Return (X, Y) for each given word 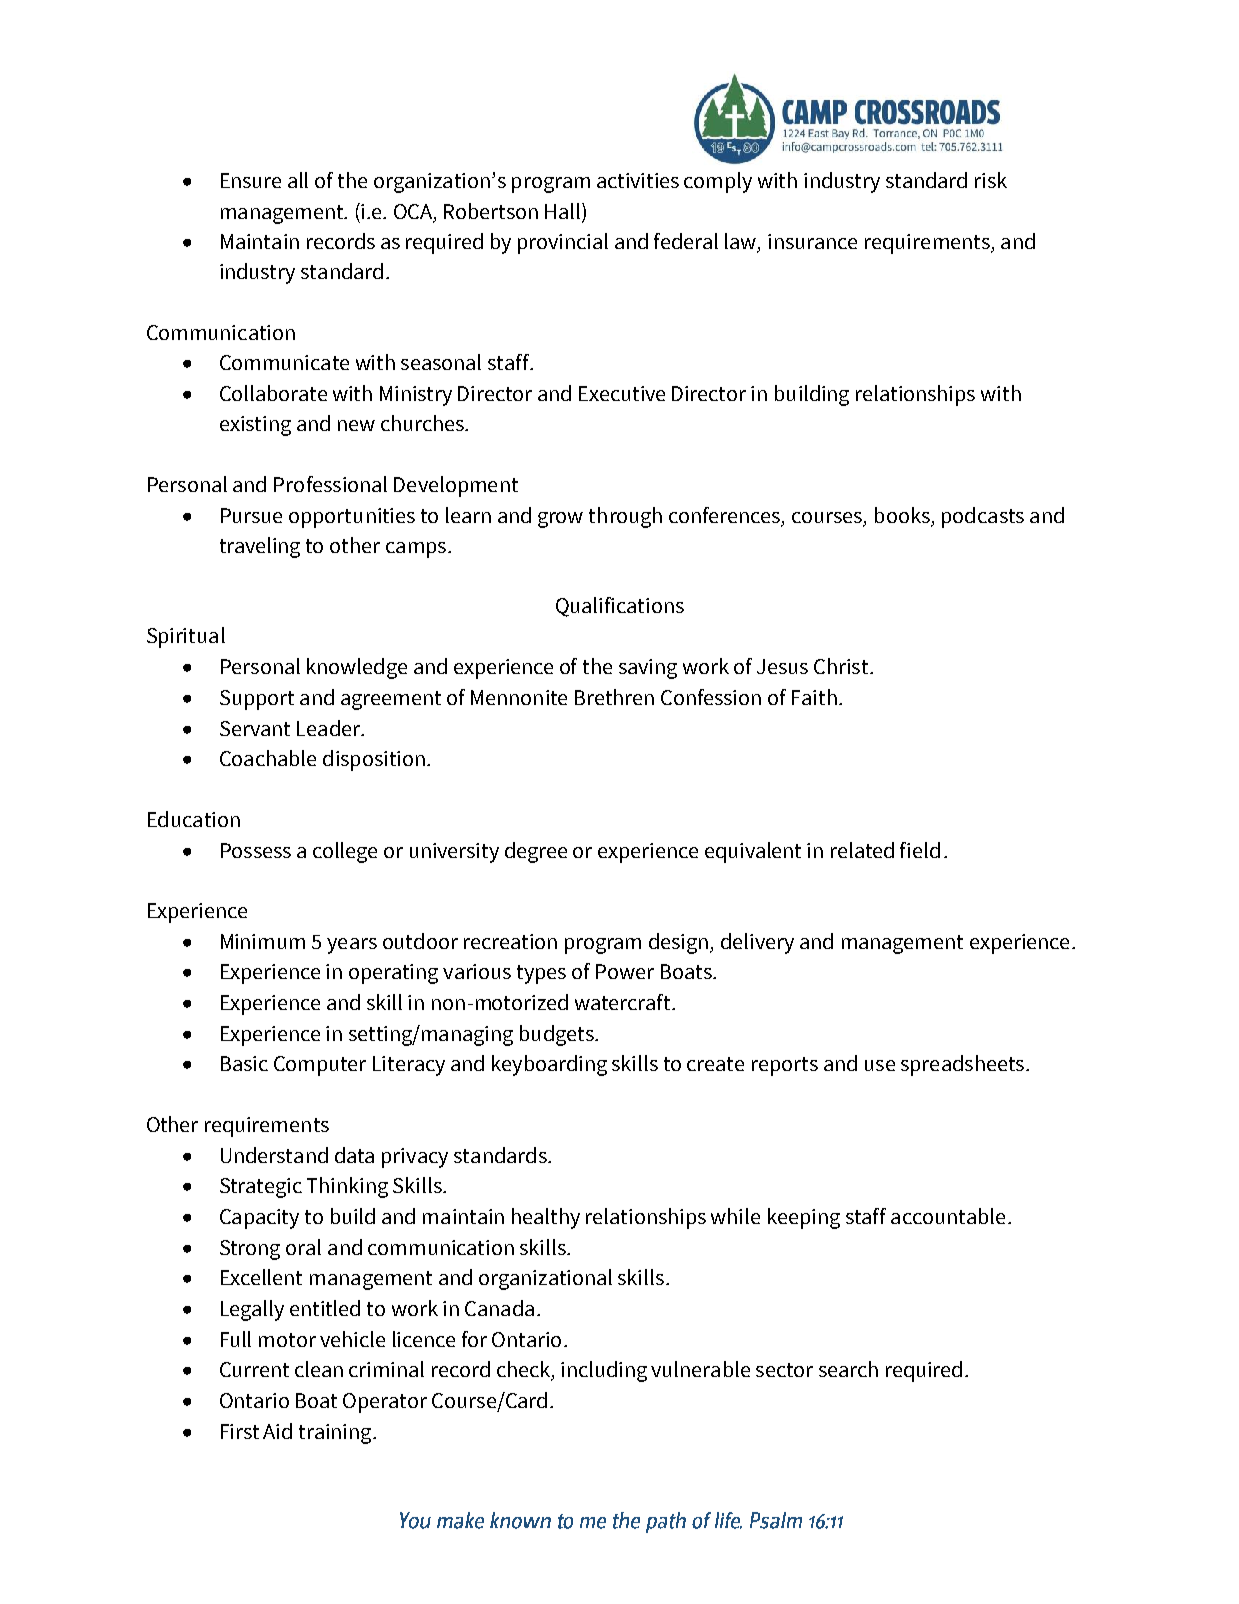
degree (536, 852)
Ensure (251, 180)
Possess (256, 850)
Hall (562, 211)
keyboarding (549, 1065)
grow (560, 520)
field (920, 850)
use (880, 1065)
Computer (320, 1066)
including (604, 1371)
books (902, 515)
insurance (812, 241)
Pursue (251, 515)
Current (254, 1369)
